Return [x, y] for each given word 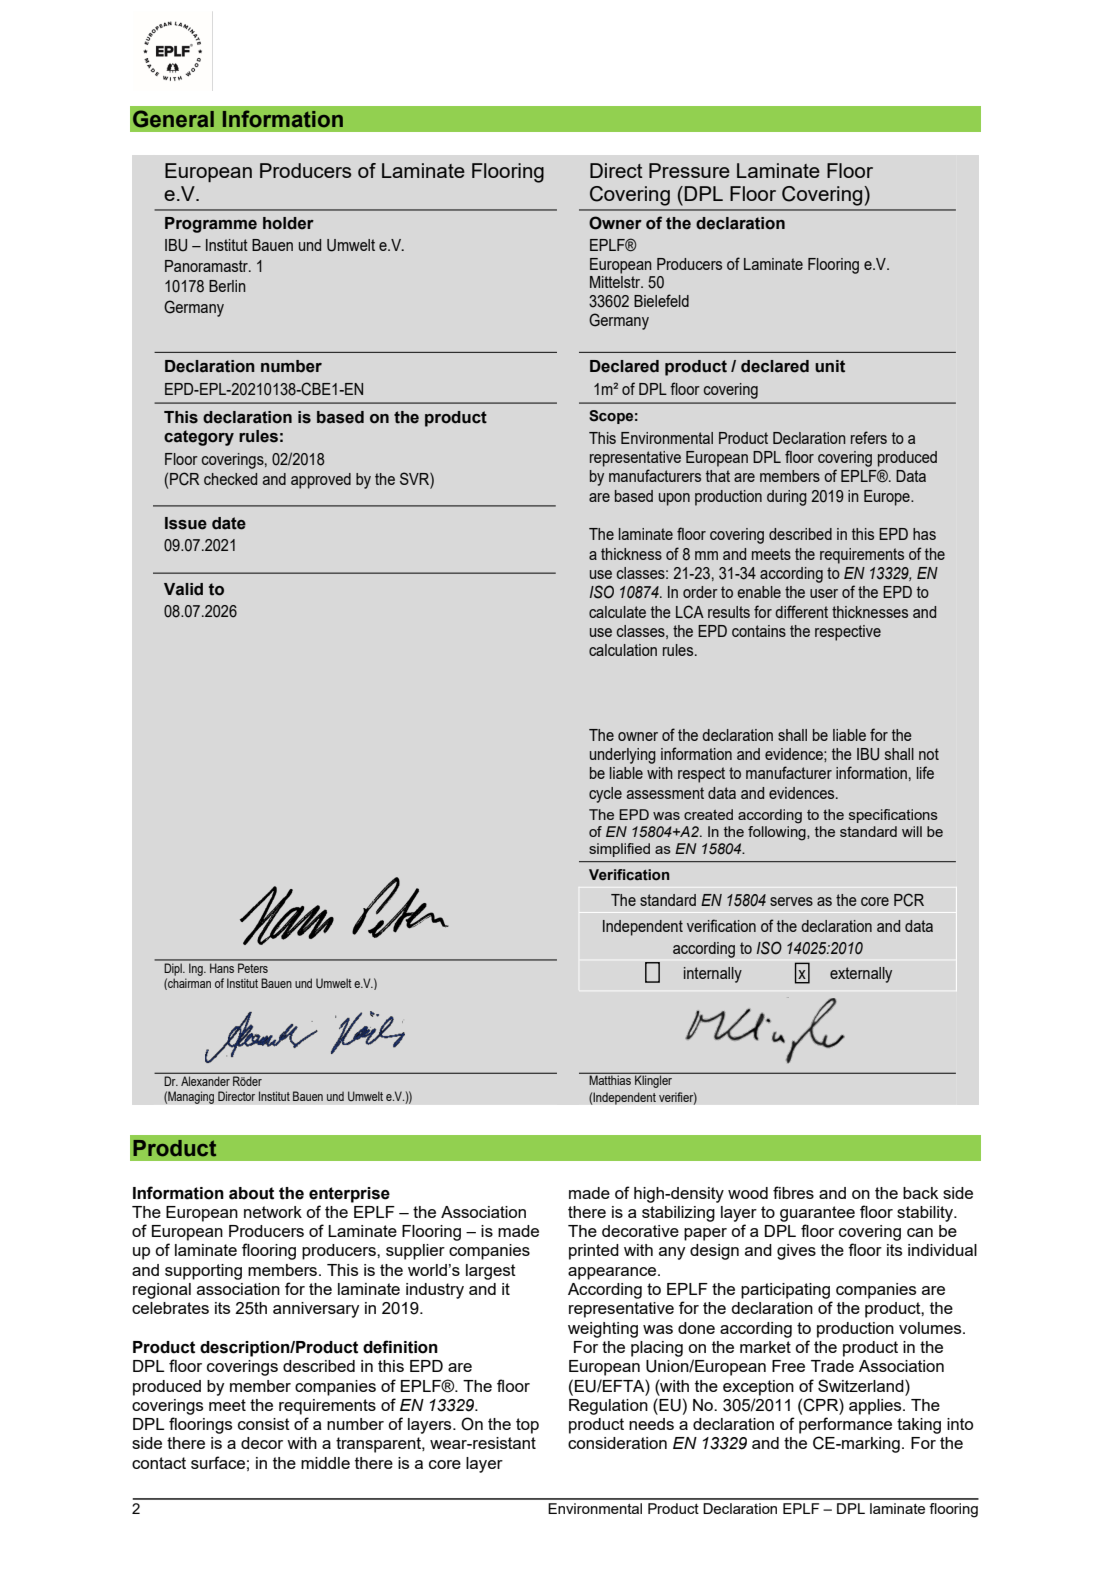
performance [845, 1425]
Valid [183, 589]
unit [830, 366]
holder [288, 223]
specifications [893, 816]
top [527, 1426]
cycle [605, 795]
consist [264, 1424]
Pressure [689, 170]
